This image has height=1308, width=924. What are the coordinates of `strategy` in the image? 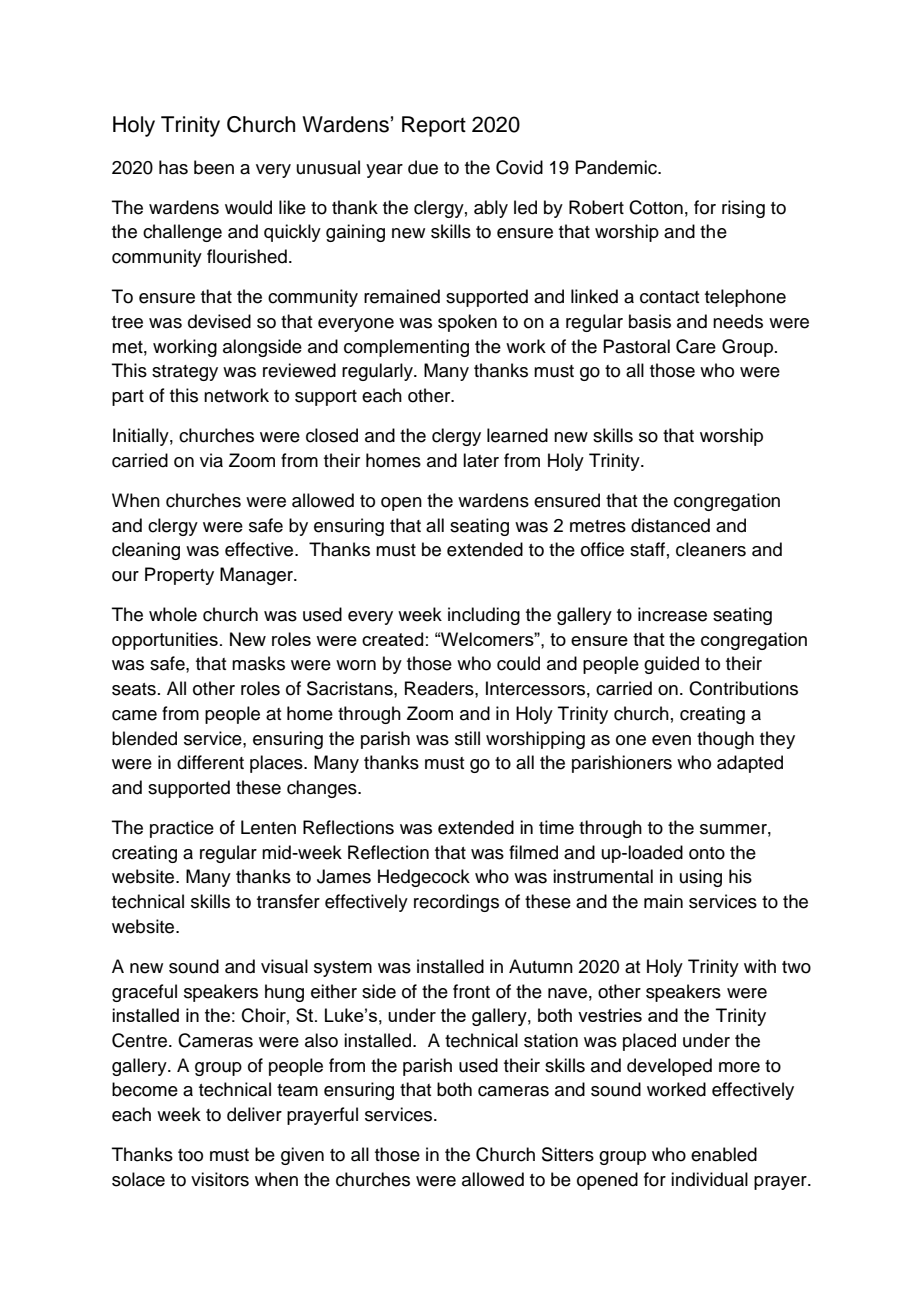 It's located at (185, 373).
